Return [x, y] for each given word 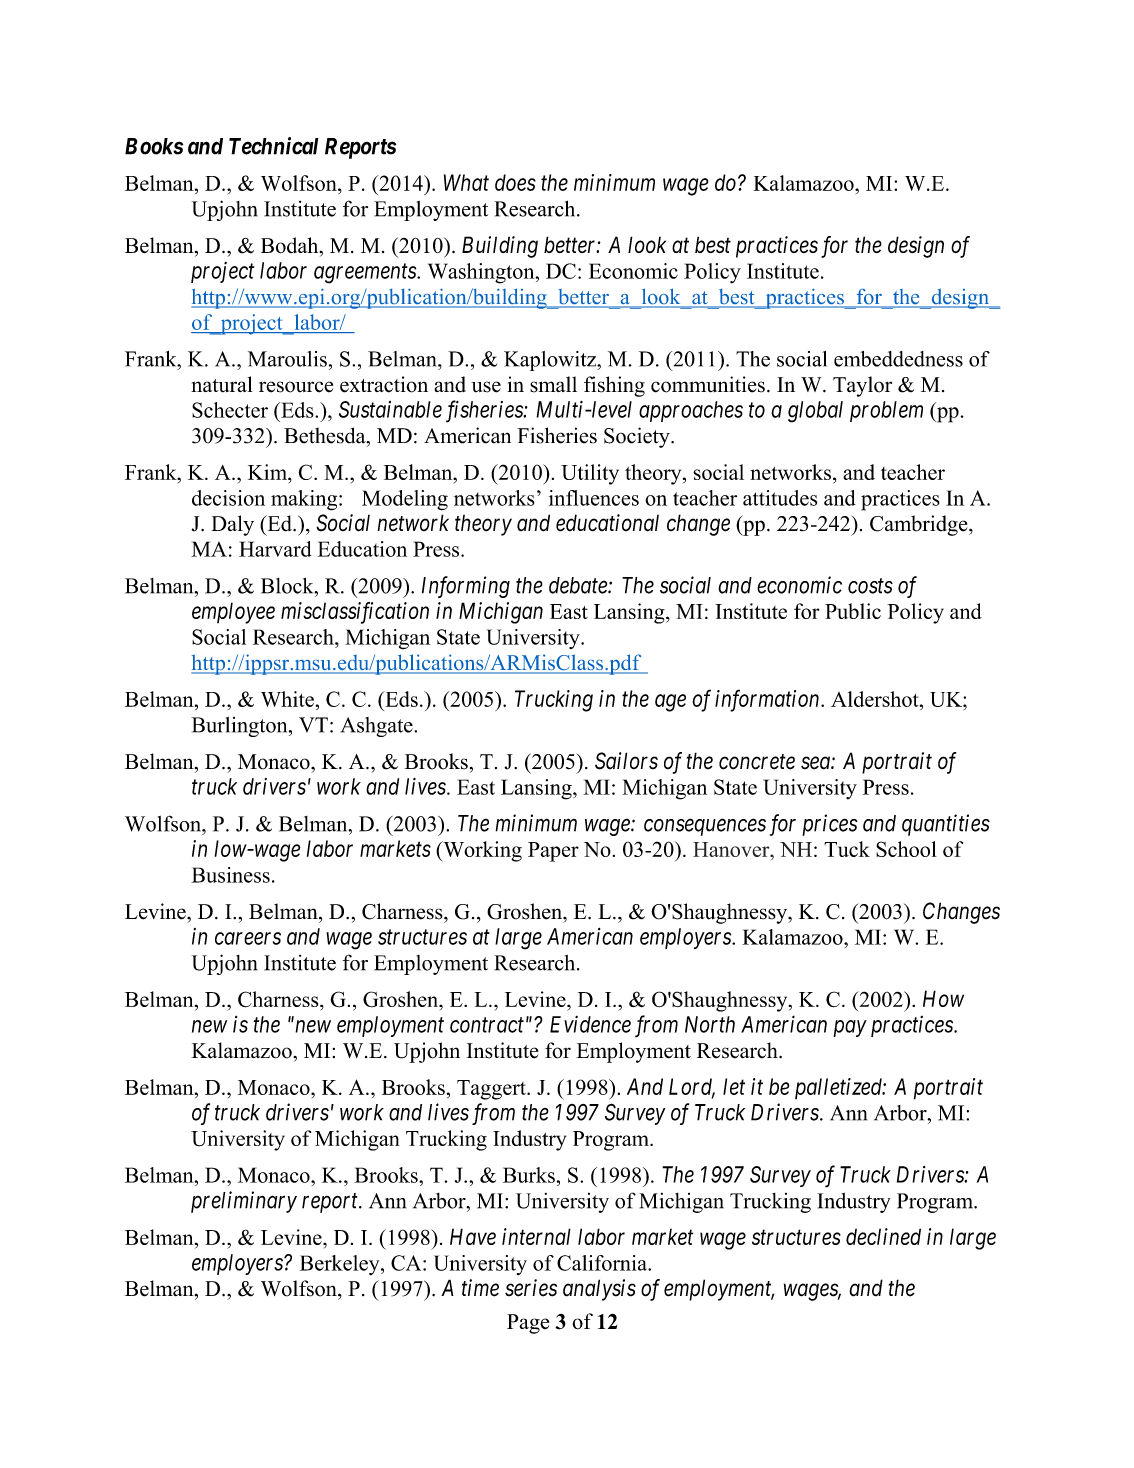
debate [579, 585]
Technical [274, 146]
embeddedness [898, 359]
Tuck [847, 849]
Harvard [275, 549]
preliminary [244, 1202]
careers [248, 938]
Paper [553, 852]
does [515, 182]
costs [870, 586]
